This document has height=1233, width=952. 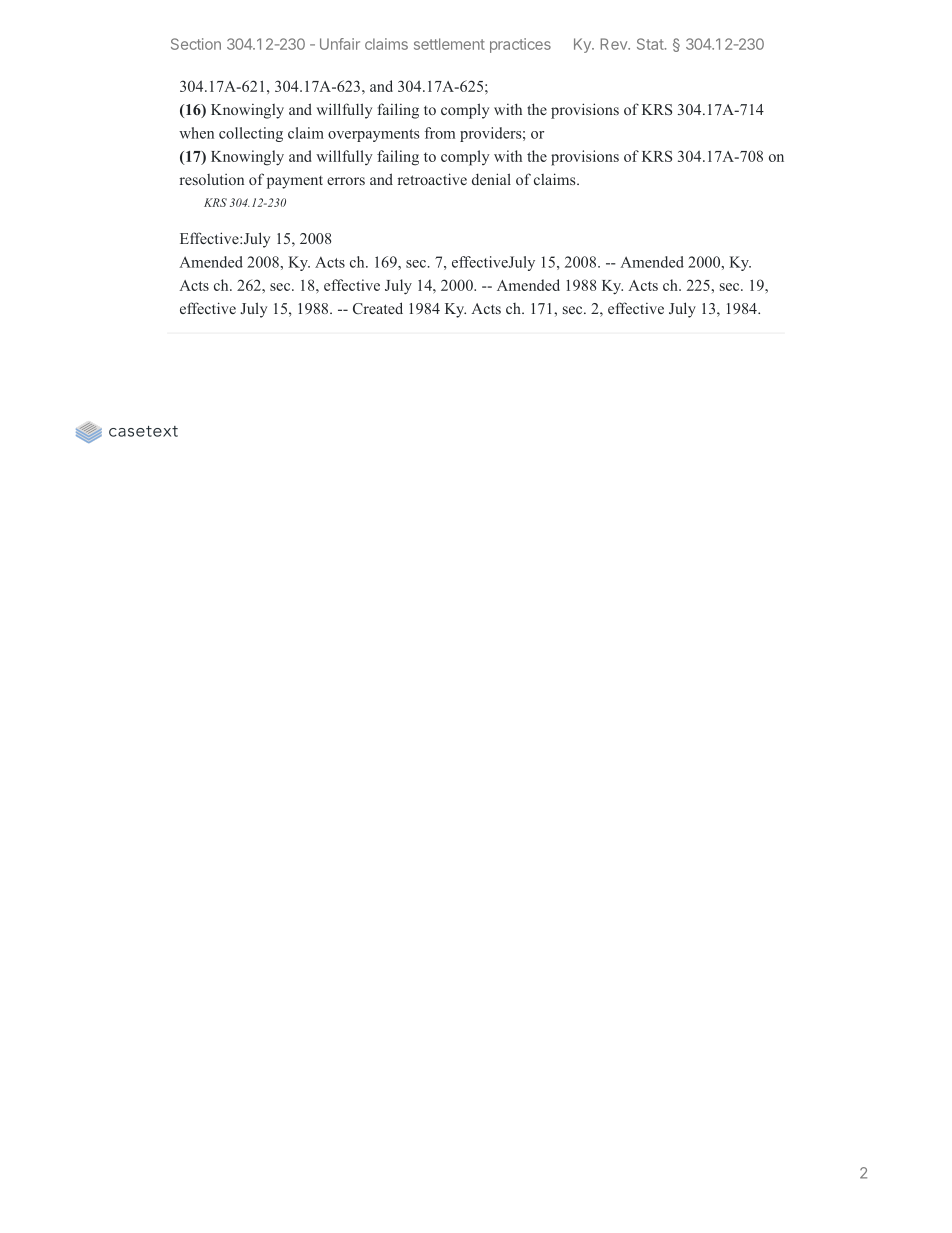 I want to click on practices, so click(x=520, y=45).
